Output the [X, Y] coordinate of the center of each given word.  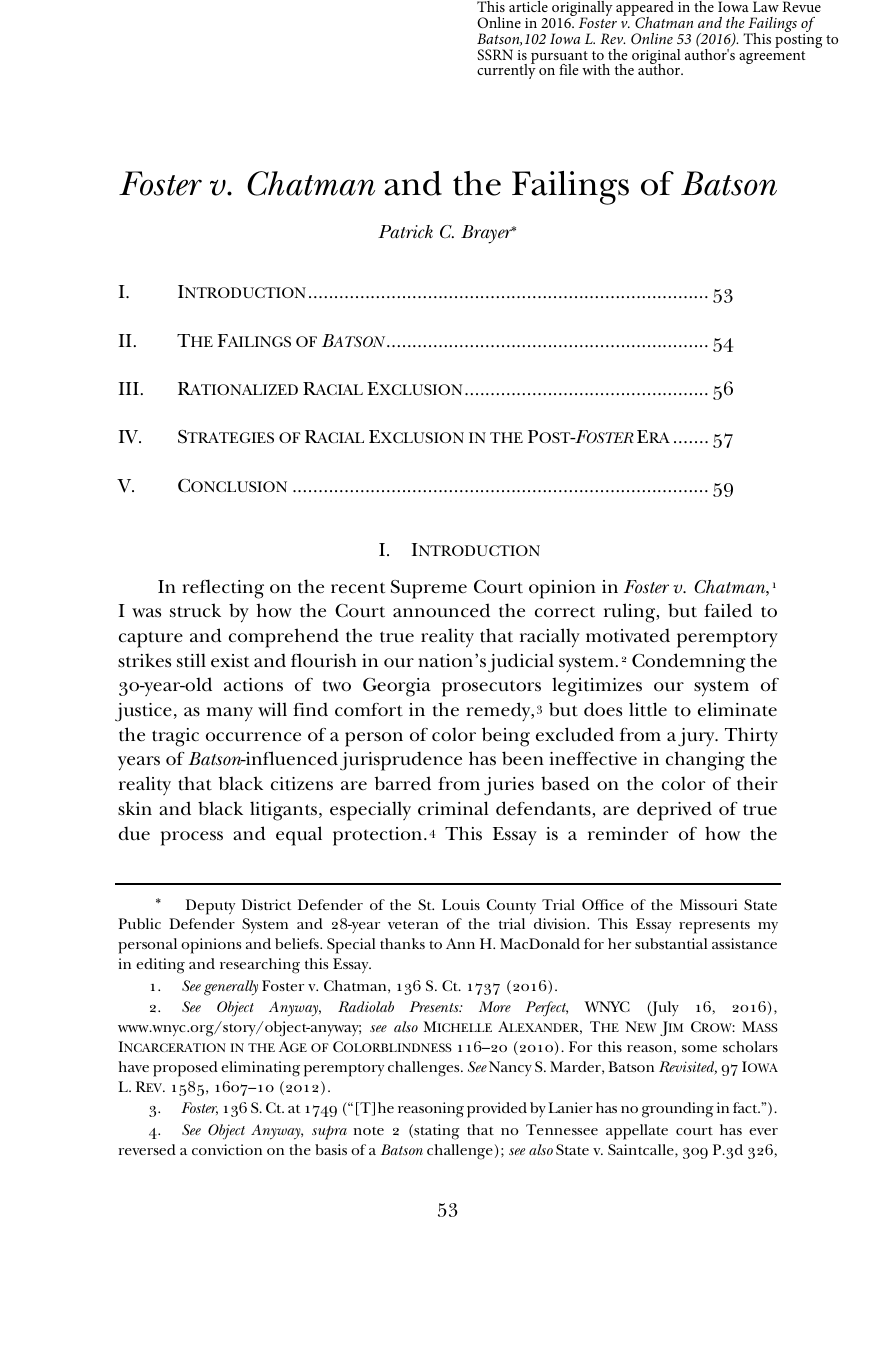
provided [497, 1110]
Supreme [429, 589]
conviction [227, 1149]
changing [705, 761]
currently [506, 70]
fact [746, 1107]
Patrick [405, 232]
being [506, 737]
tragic [175, 737]
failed [728, 610]
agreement [772, 57]
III [129, 388]
